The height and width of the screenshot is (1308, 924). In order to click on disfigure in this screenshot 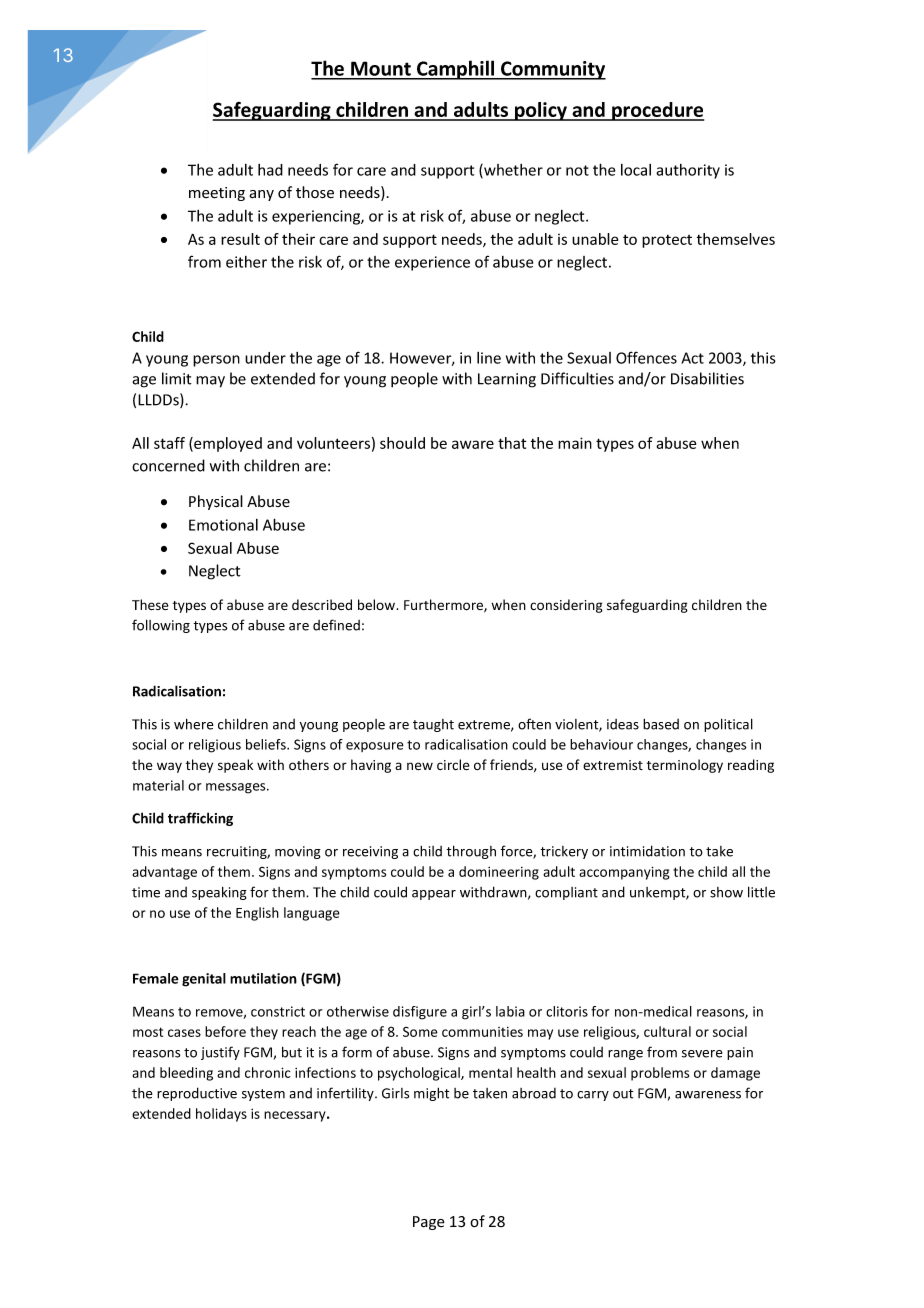, I will do `click(420, 1013)`.
